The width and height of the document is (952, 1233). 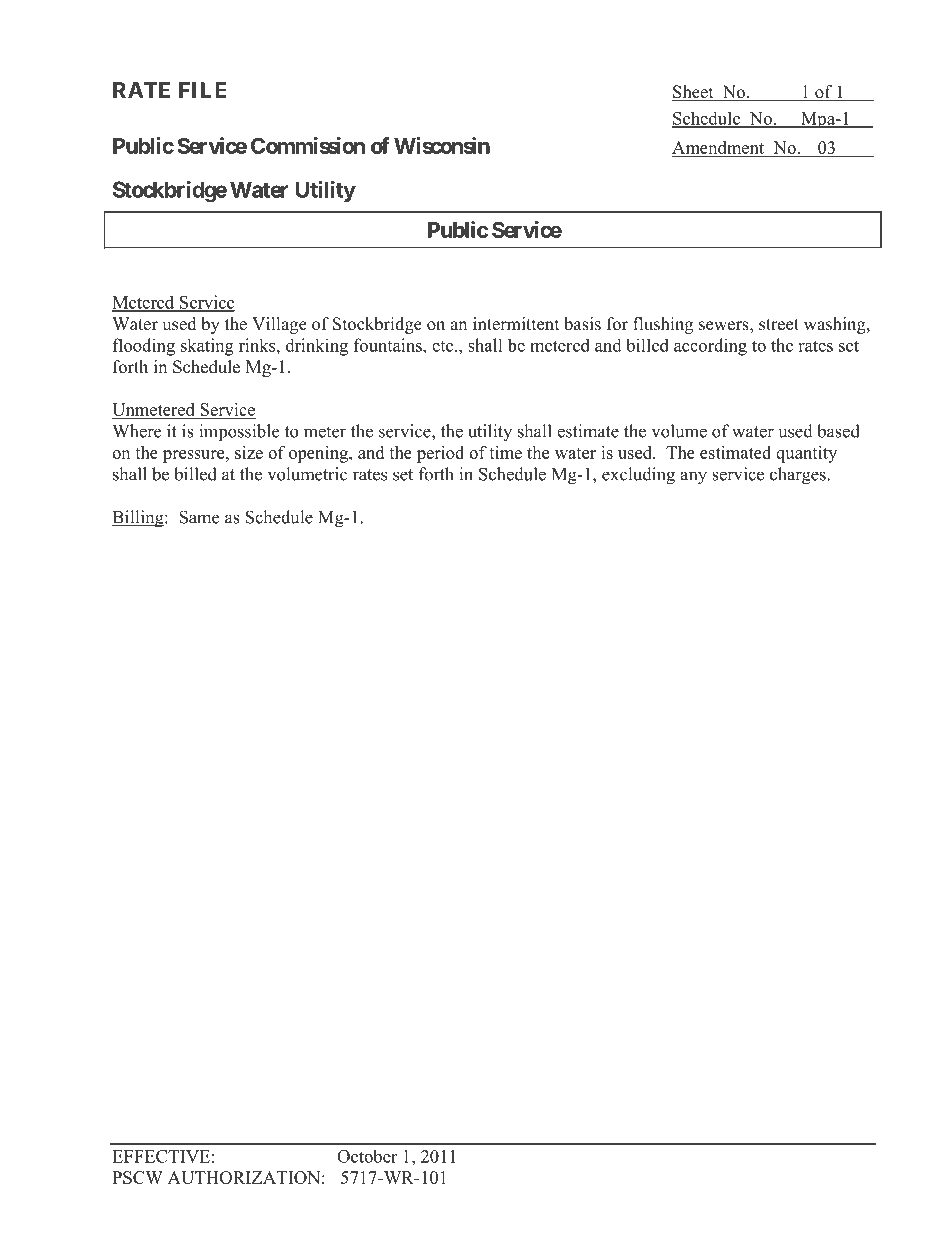 I want to click on time, so click(x=505, y=452).
